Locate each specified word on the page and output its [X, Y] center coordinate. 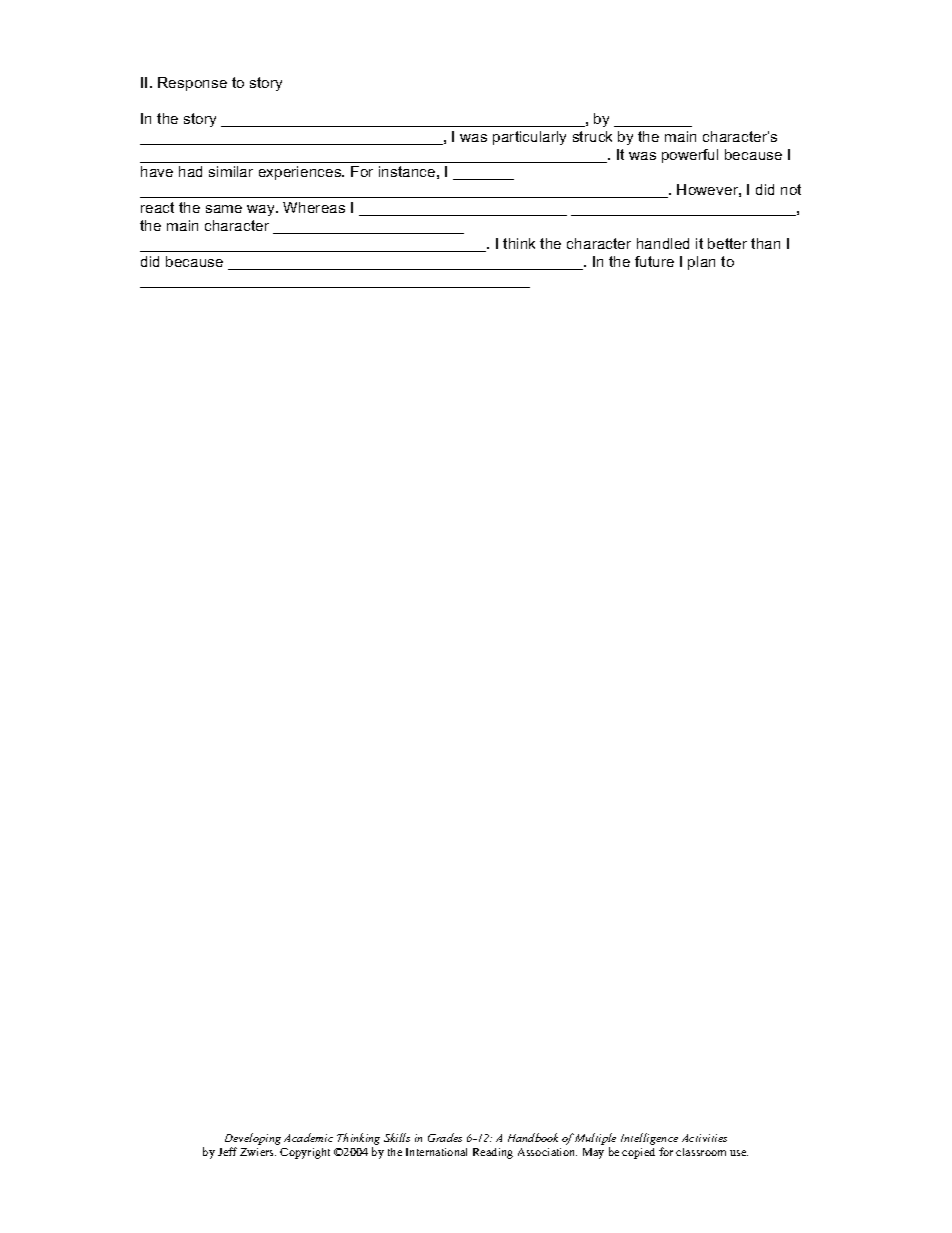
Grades [445, 1137]
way [262, 210]
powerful [690, 156]
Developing [253, 1139]
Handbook [533, 1137]
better [727, 243]
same [224, 209]
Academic [308, 1137]
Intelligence [649, 1139]
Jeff [227, 1151]
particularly [529, 138]
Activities [704, 1138]
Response [192, 84]
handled [663, 243]
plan [701, 263]
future [654, 261]
